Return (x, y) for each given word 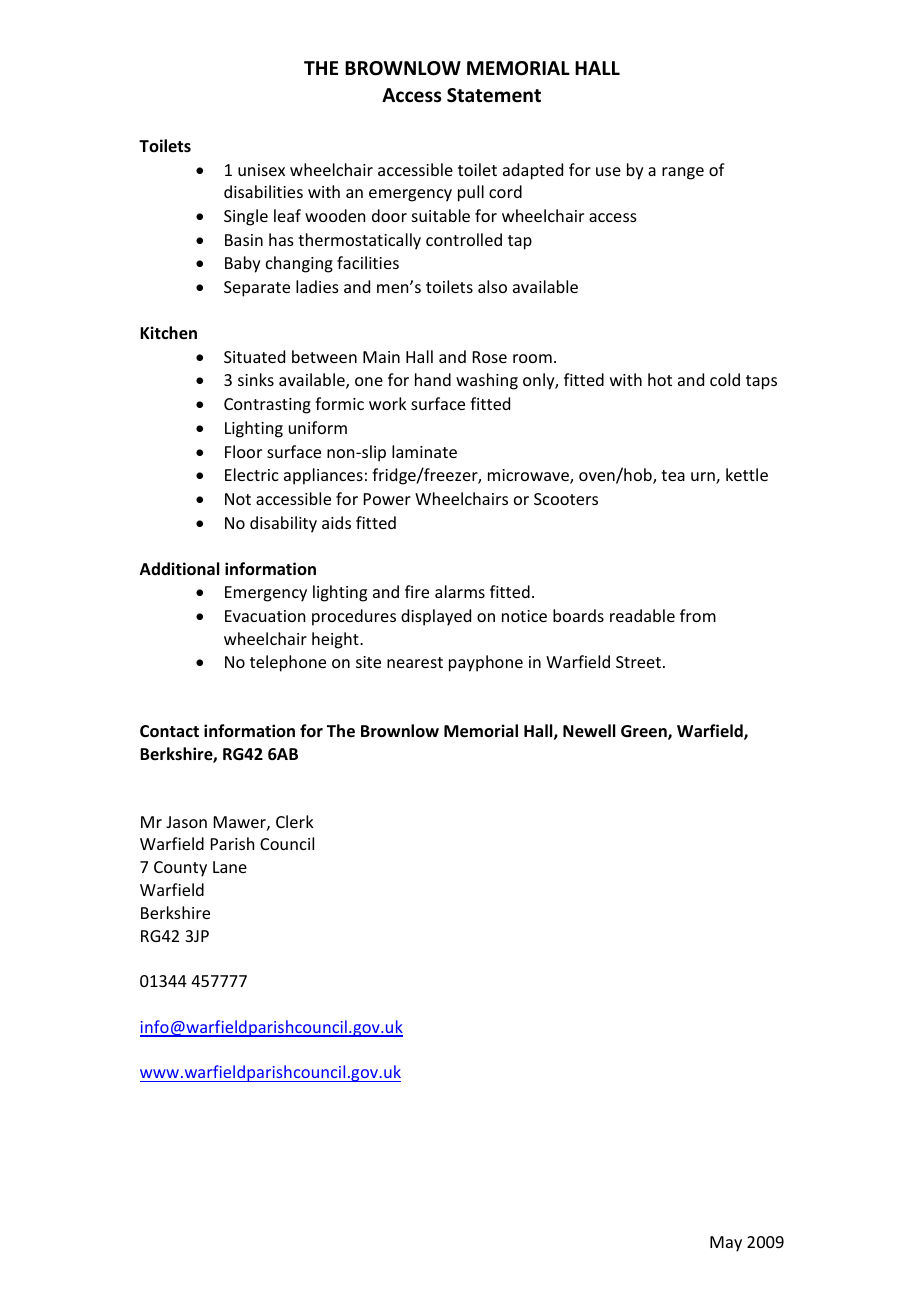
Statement (494, 95)
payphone (486, 663)
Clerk (295, 821)
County (180, 869)
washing (487, 381)
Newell (589, 731)
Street (638, 662)
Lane (230, 867)
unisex (261, 170)
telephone (288, 663)
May (726, 1244)
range (683, 173)
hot (660, 379)
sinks (256, 379)
